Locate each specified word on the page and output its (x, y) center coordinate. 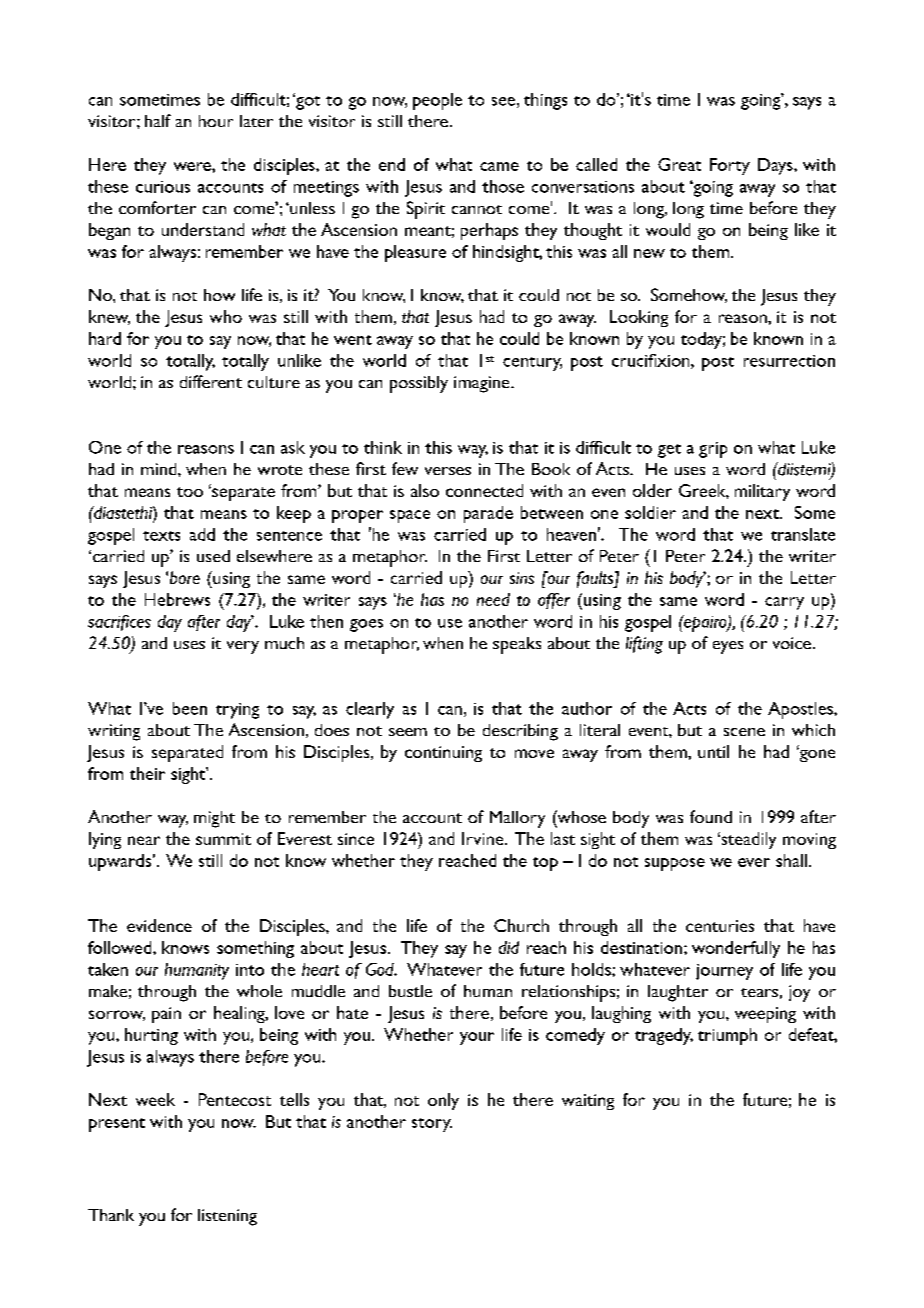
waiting (588, 1102)
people (437, 101)
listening (227, 1217)
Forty (730, 166)
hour (216, 121)
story (432, 1125)
